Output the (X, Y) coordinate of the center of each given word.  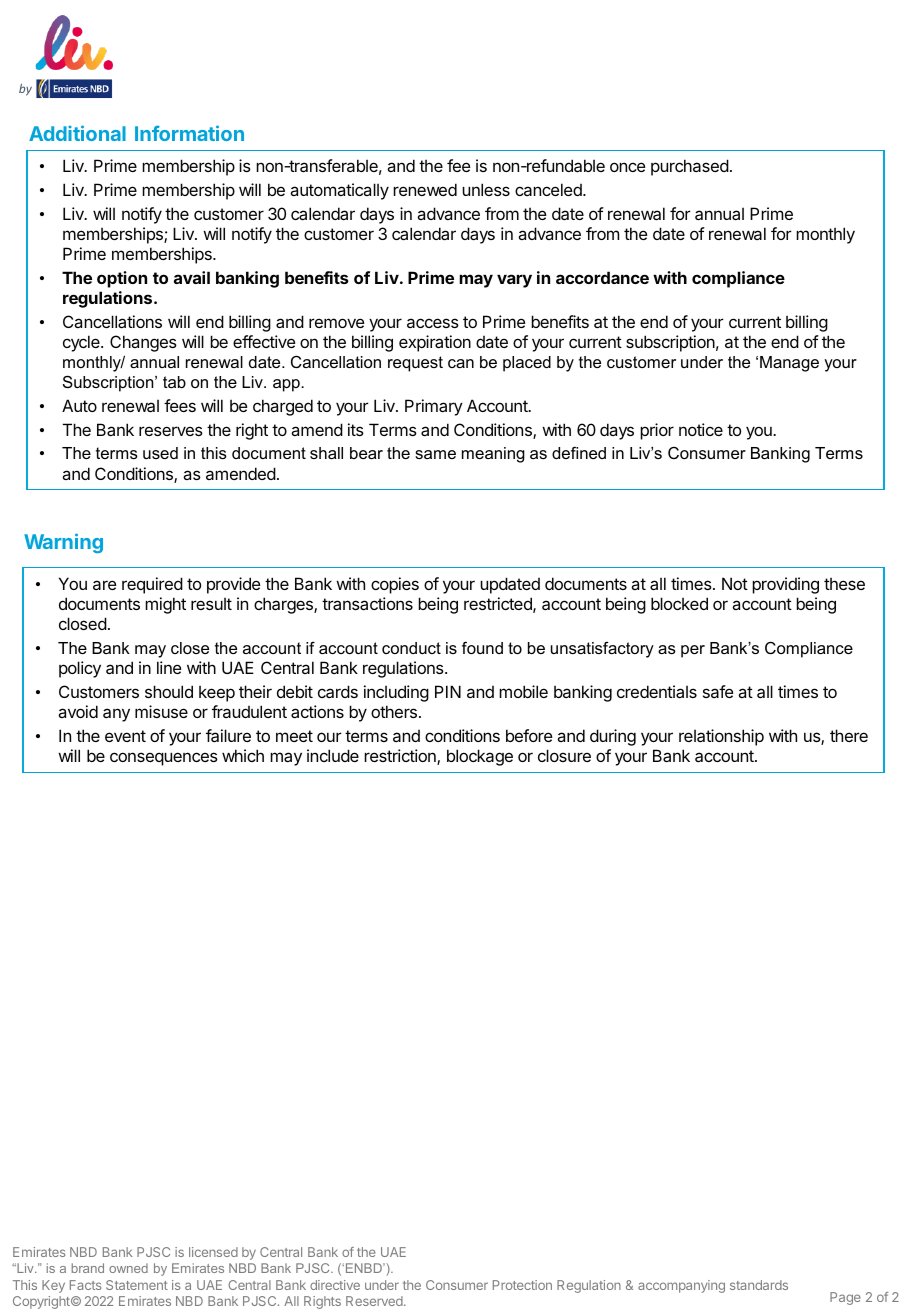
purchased (690, 167)
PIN (448, 691)
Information (189, 133)
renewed (425, 189)
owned (128, 1268)
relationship (721, 737)
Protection (522, 1285)
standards (759, 1285)
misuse (161, 711)
